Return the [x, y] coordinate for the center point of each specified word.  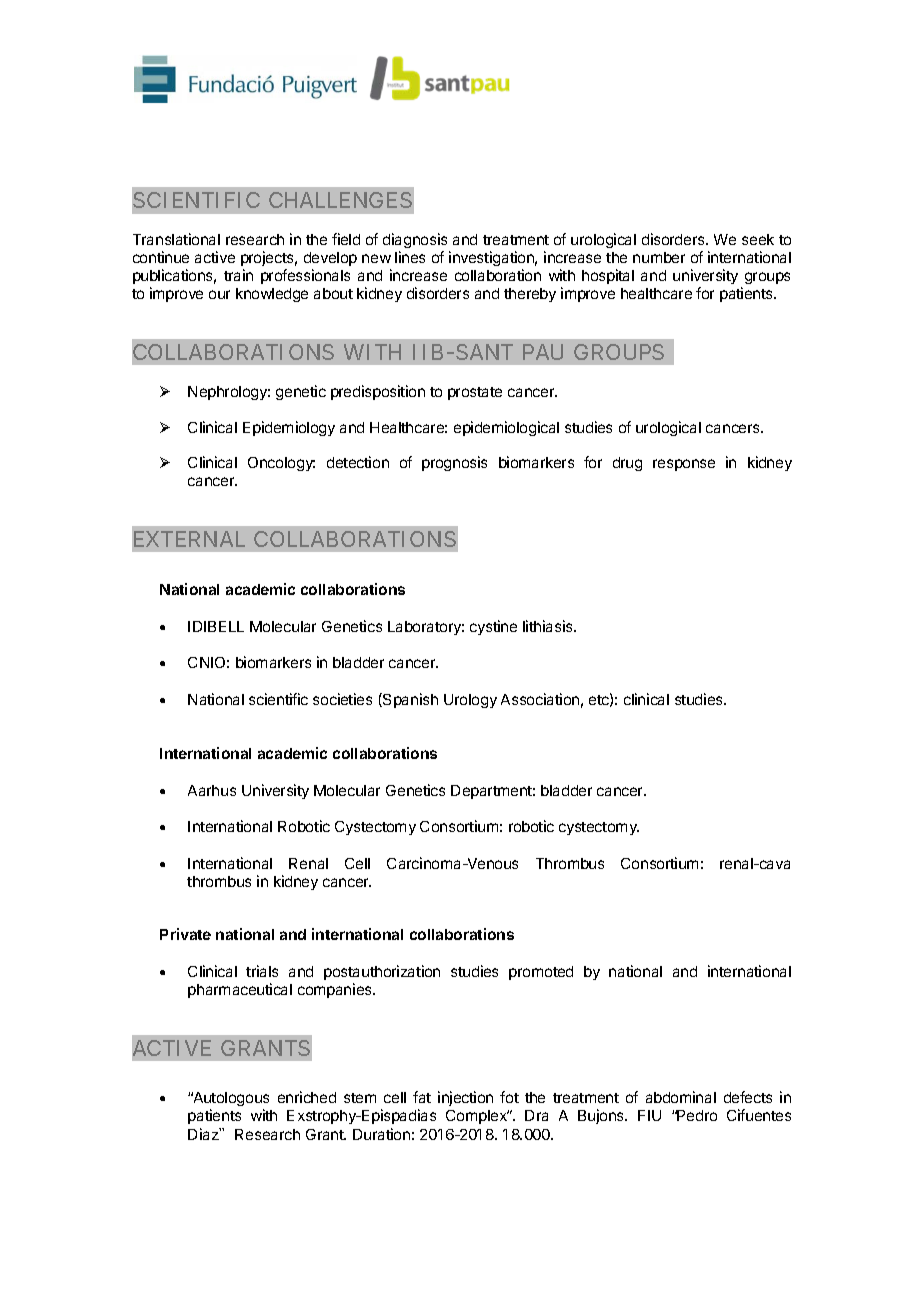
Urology [470, 701]
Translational [176, 239]
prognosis [454, 463]
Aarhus [212, 790]
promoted [541, 973]
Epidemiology [289, 428]
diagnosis [416, 242]
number [659, 257]
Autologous [230, 1099]
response [684, 465]
